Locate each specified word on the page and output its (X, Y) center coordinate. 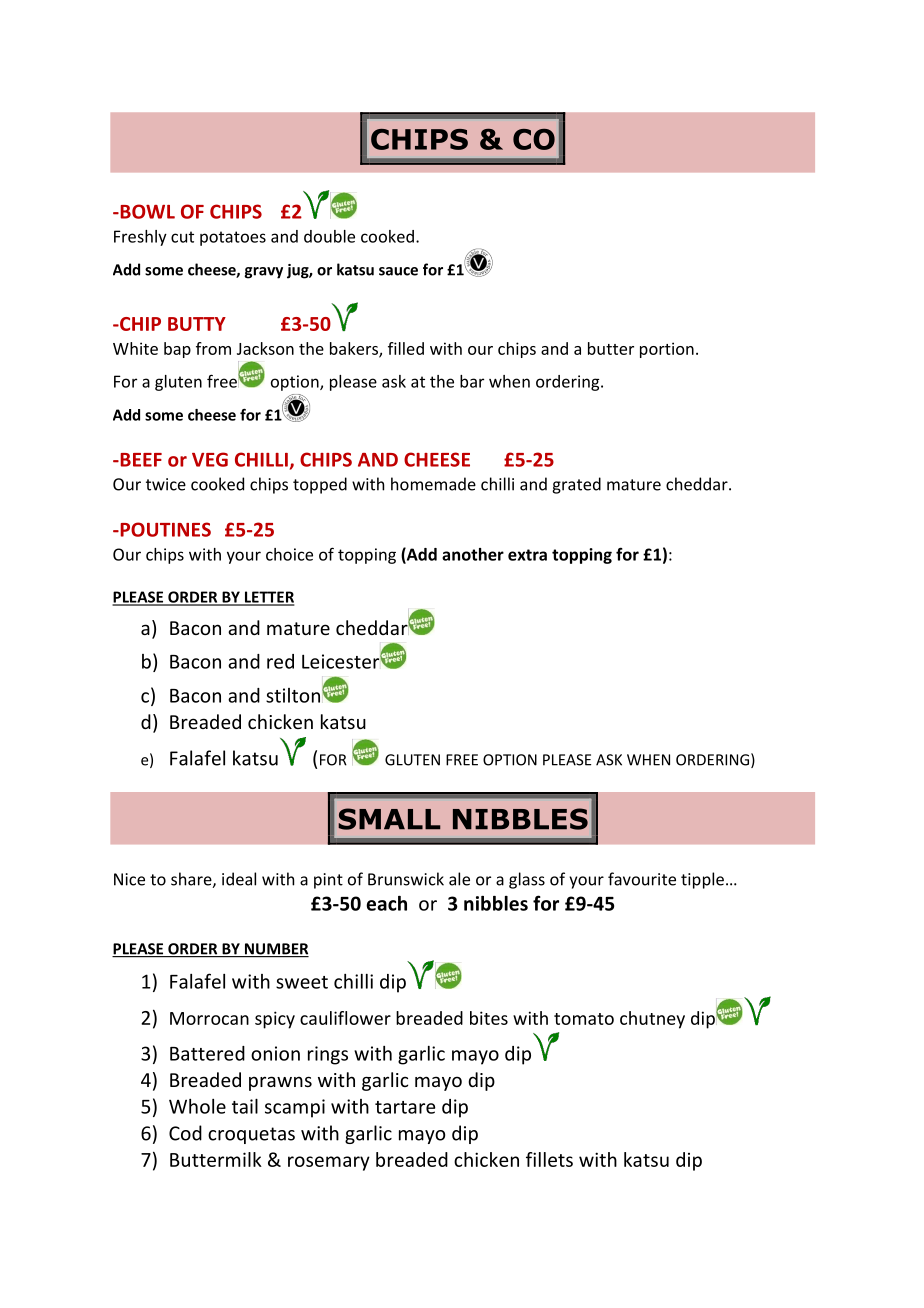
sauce (398, 271)
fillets (549, 1159)
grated (576, 485)
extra (527, 555)
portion (667, 350)
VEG (210, 459)
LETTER (269, 598)
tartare (405, 1107)
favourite (642, 879)
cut (182, 237)
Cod (185, 1133)
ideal (239, 879)
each (386, 903)
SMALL (389, 819)
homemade (433, 484)
